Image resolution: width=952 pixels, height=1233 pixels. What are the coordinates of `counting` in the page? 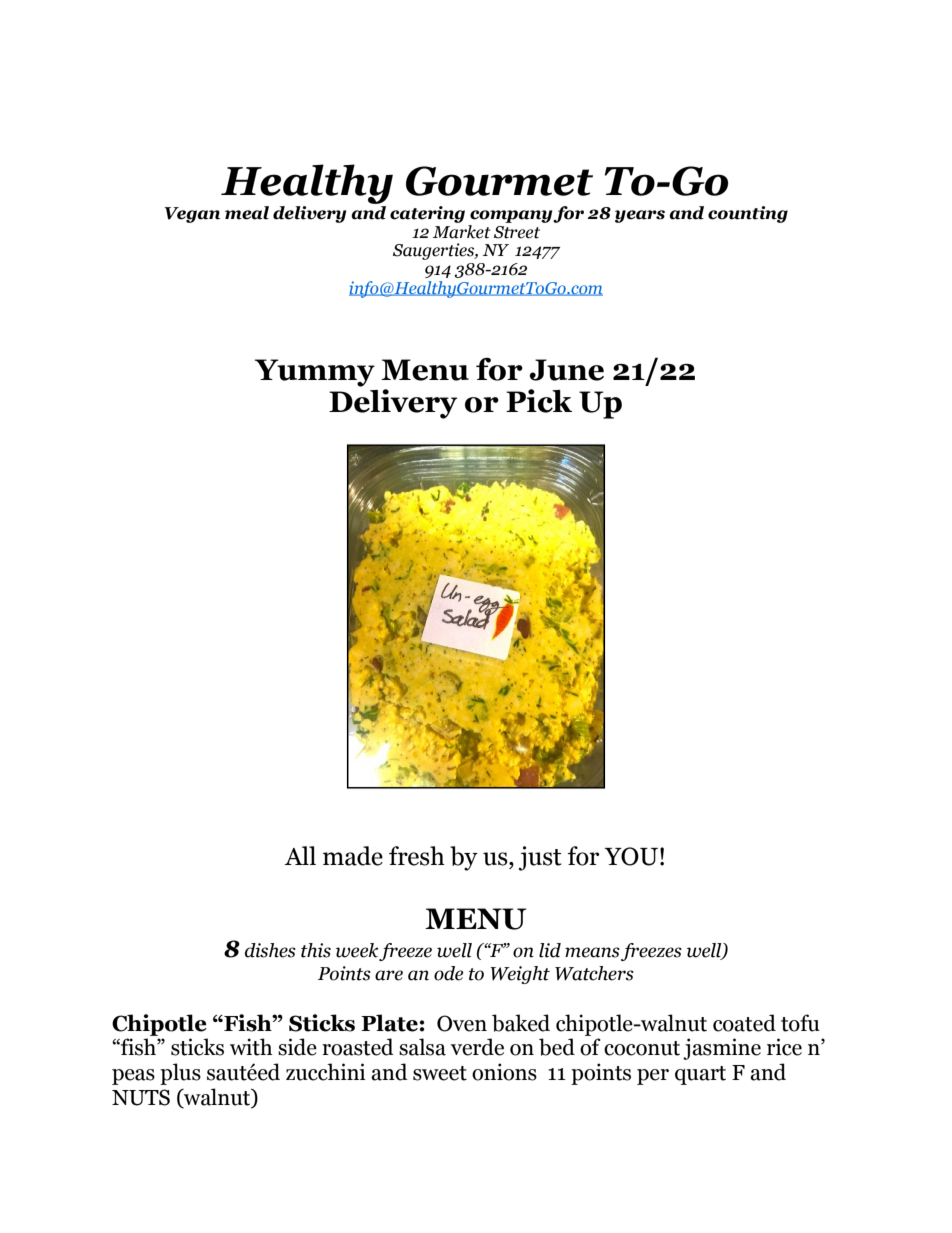 It's located at (748, 214).
